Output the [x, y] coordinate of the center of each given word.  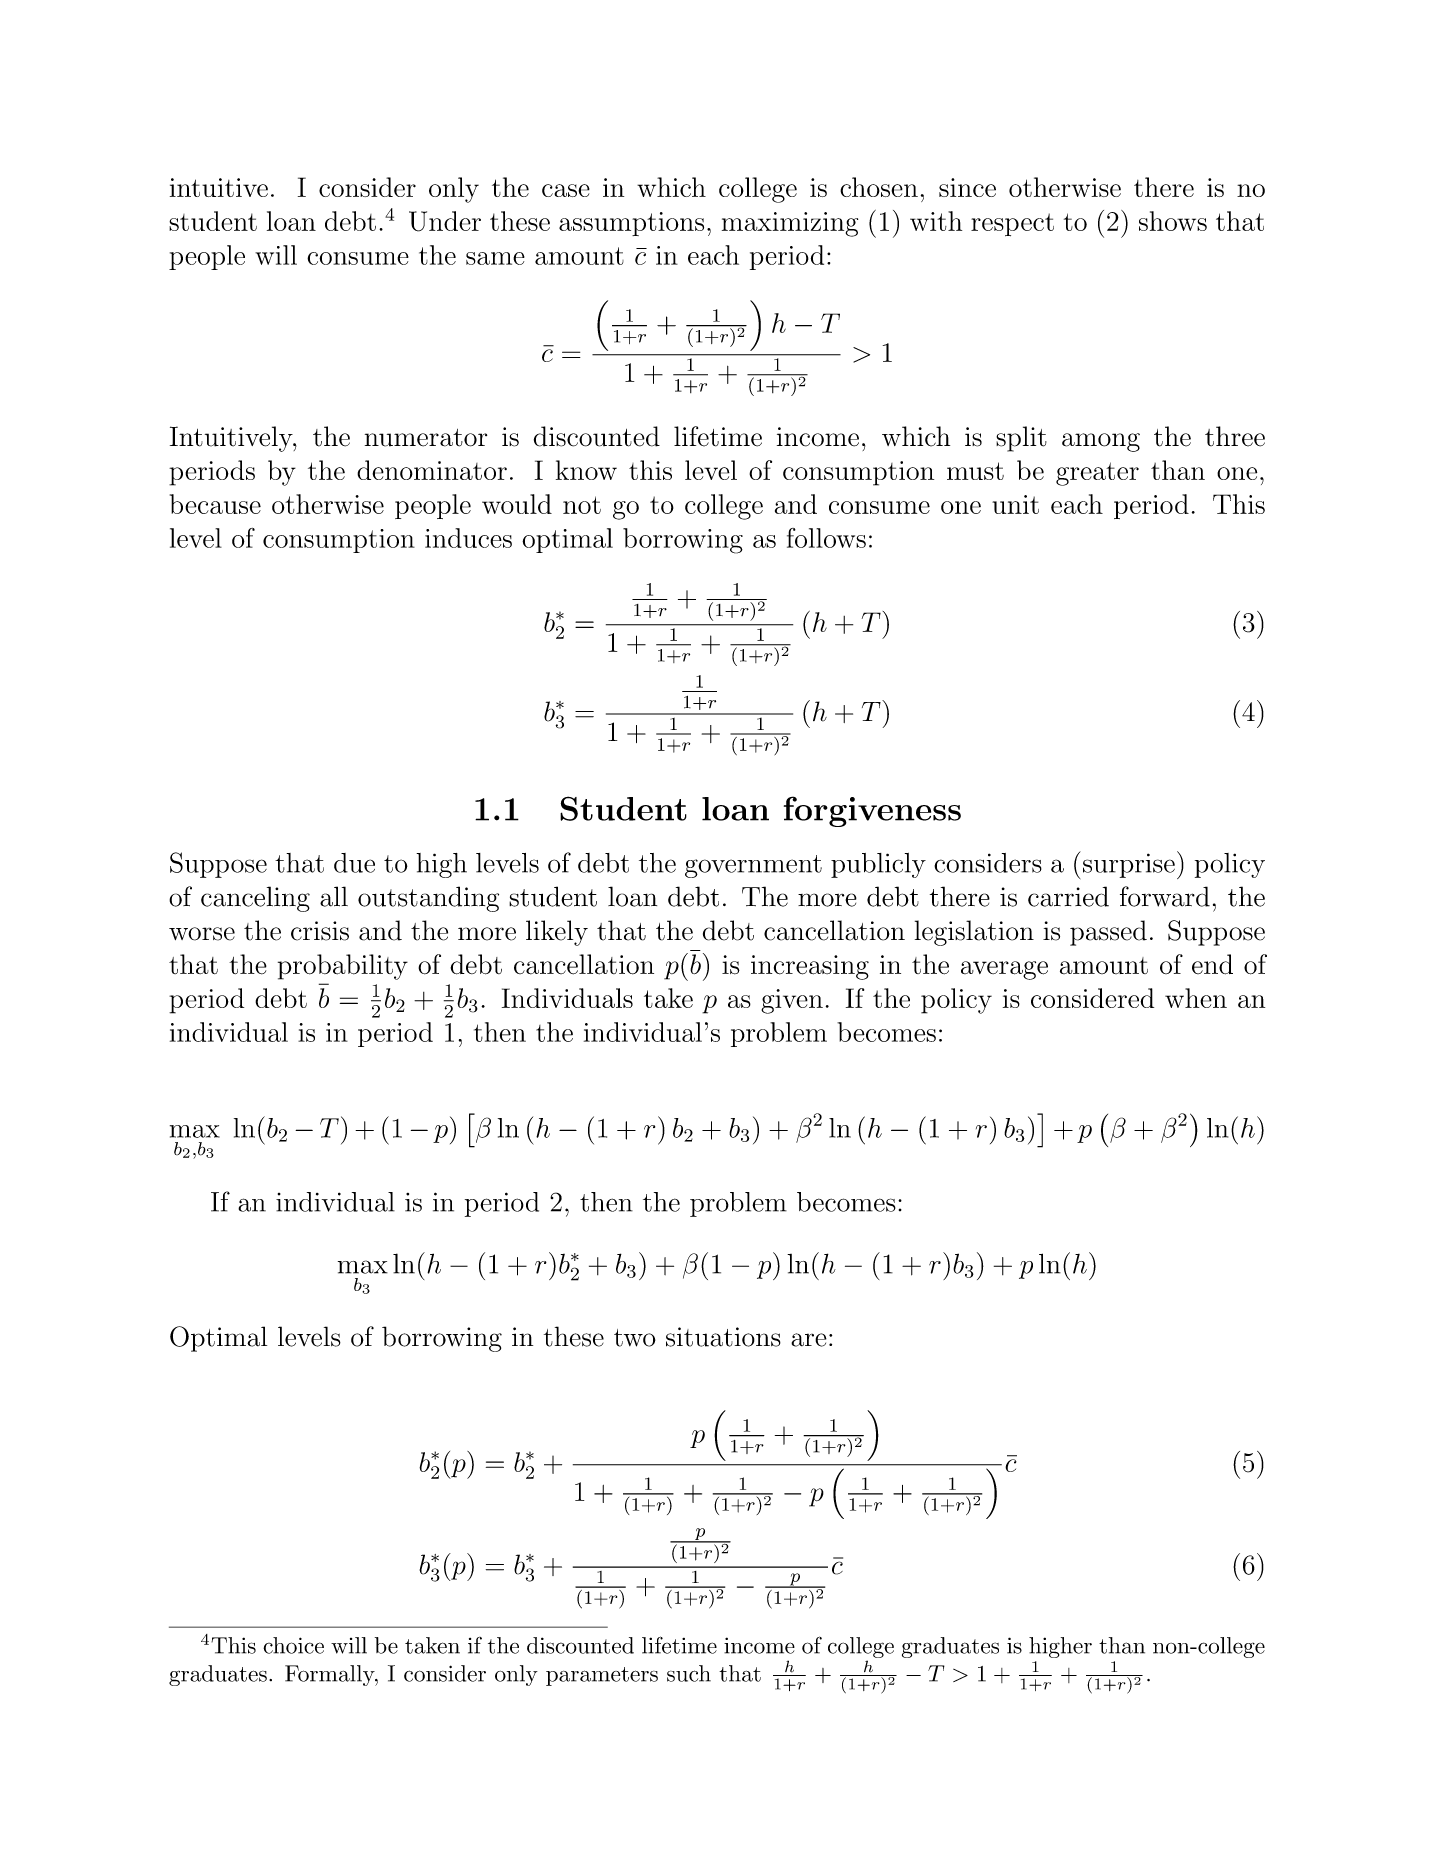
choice [293, 1645]
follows [826, 538]
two [635, 1338]
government [753, 866]
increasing [810, 967]
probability [343, 967]
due [354, 863]
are [809, 1340]
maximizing [790, 224]
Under [445, 221]
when [1196, 998]
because [215, 504]
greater [1097, 474]
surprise [1129, 865]
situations [723, 1337]
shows [1173, 221]
